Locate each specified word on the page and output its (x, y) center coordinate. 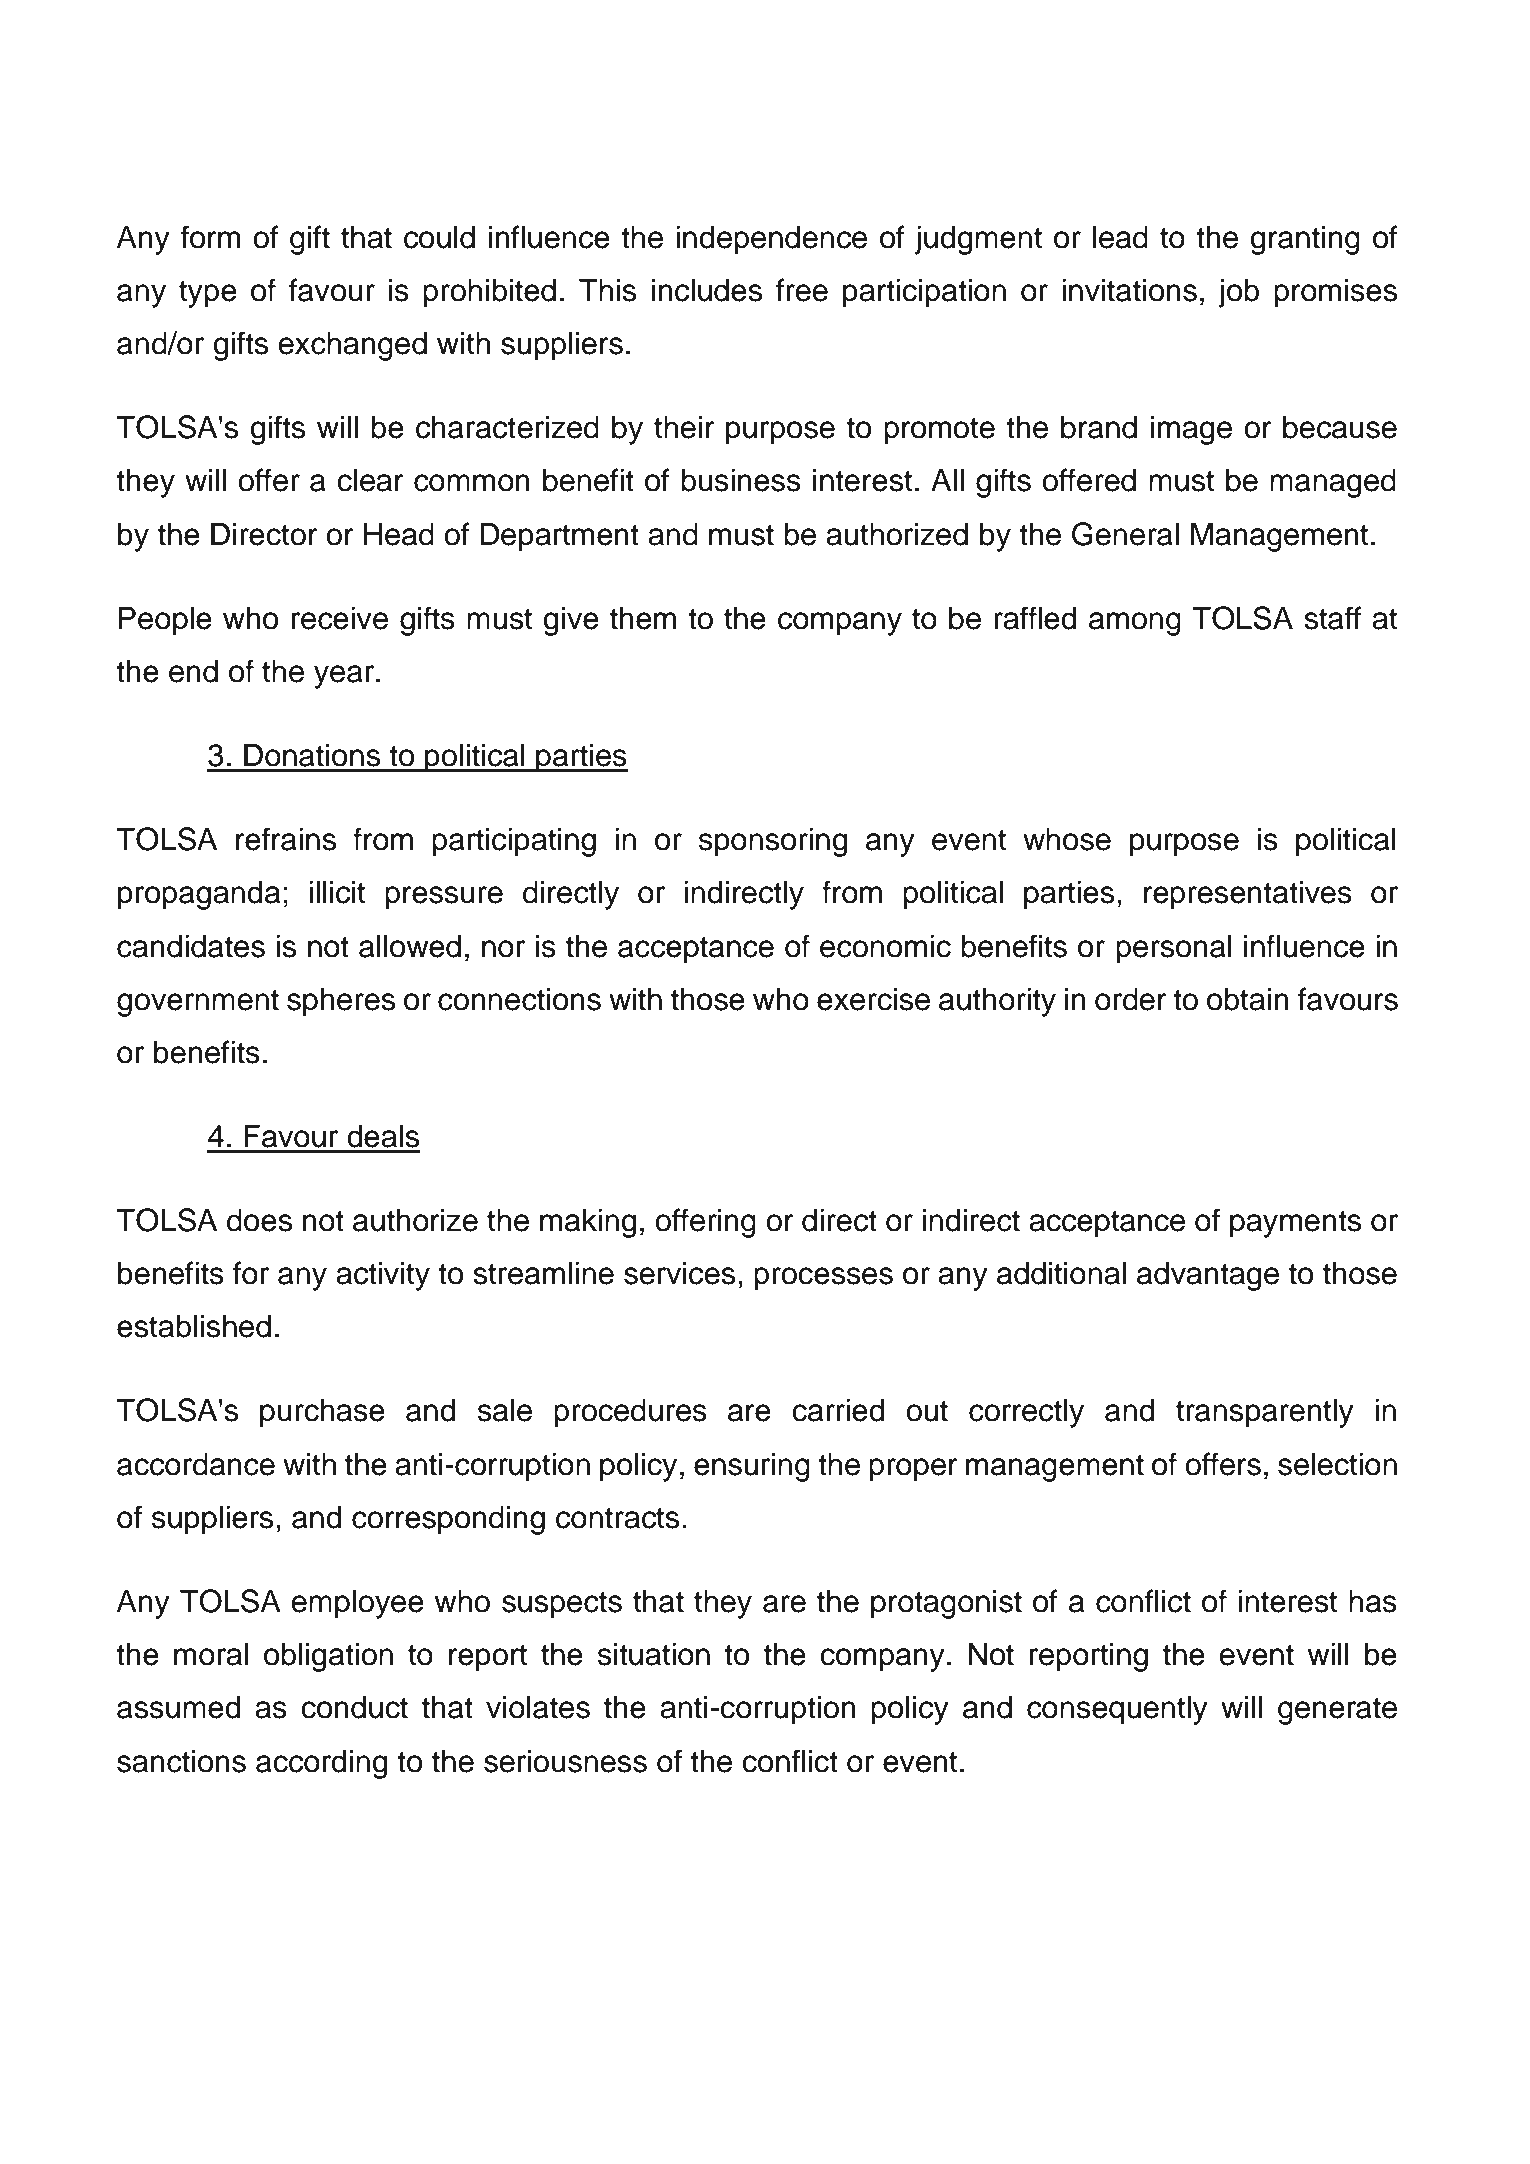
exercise (873, 999)
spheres (341, 1002)
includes (707, 290)
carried (838, 1410)
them (643, 618)
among (1135, 624)
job (1239, 293)
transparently (1265, 1413)
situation (654, 1654)
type (208, 294)
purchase (322, 1413)
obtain (1248, 999)
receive (340, 618)
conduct (354, 1707)
